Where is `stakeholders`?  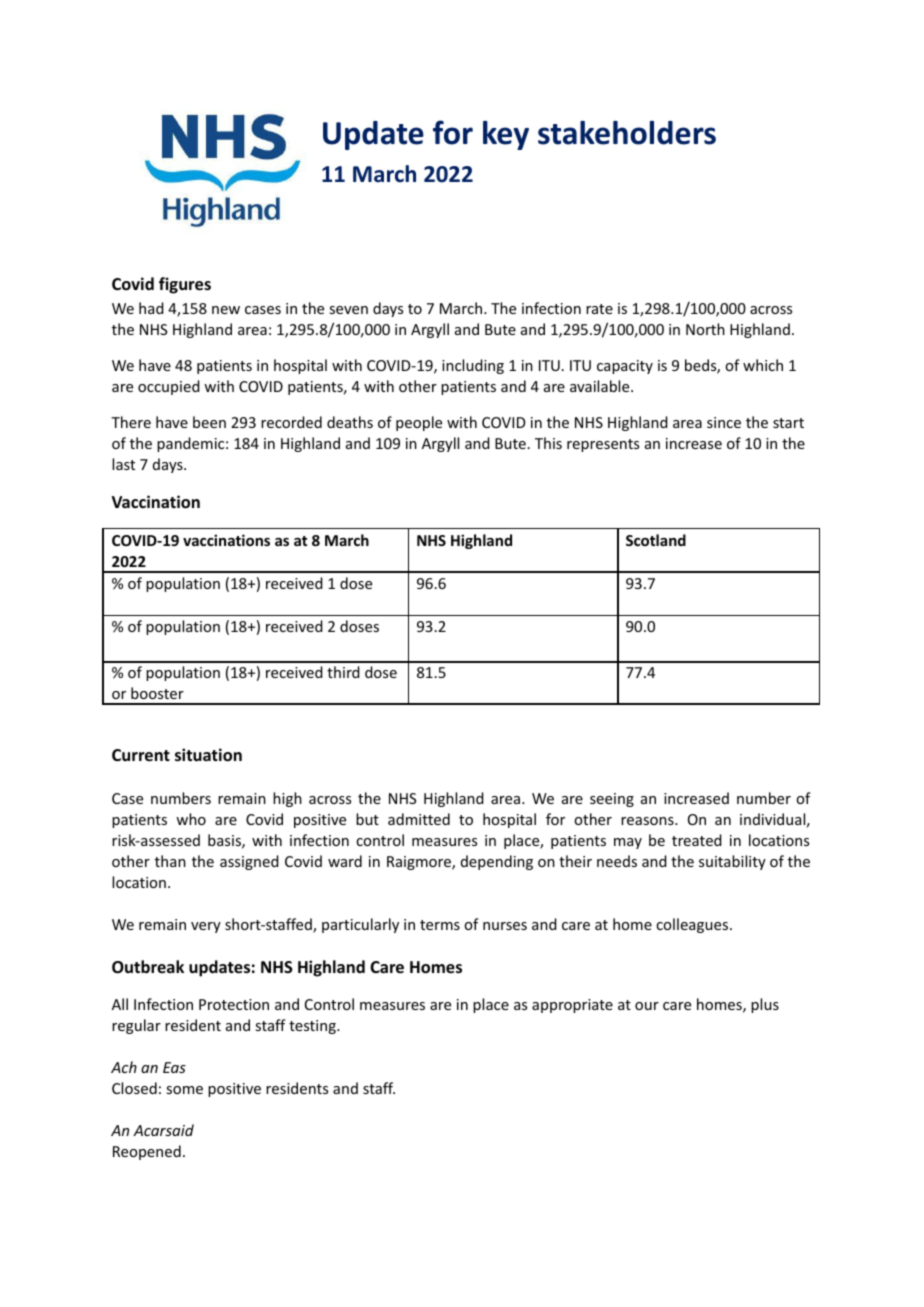 stakeholders is located at coordinates (627, 133).
